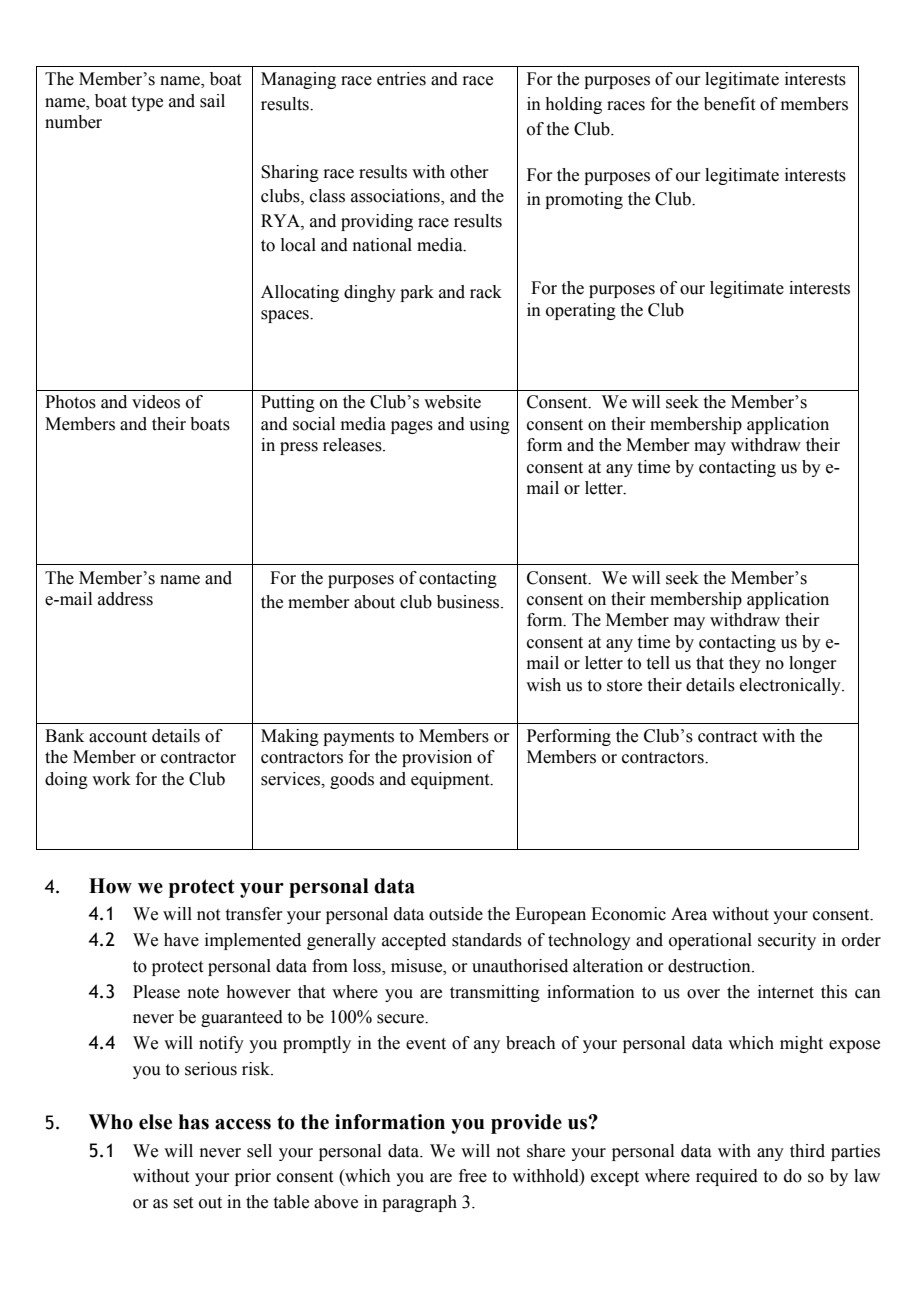 The width and height of the screenshot is (924, 1308). What do you see at coordinates (469, 602) in the screenshot?
I see `business` at bounding box center [469, 602].
